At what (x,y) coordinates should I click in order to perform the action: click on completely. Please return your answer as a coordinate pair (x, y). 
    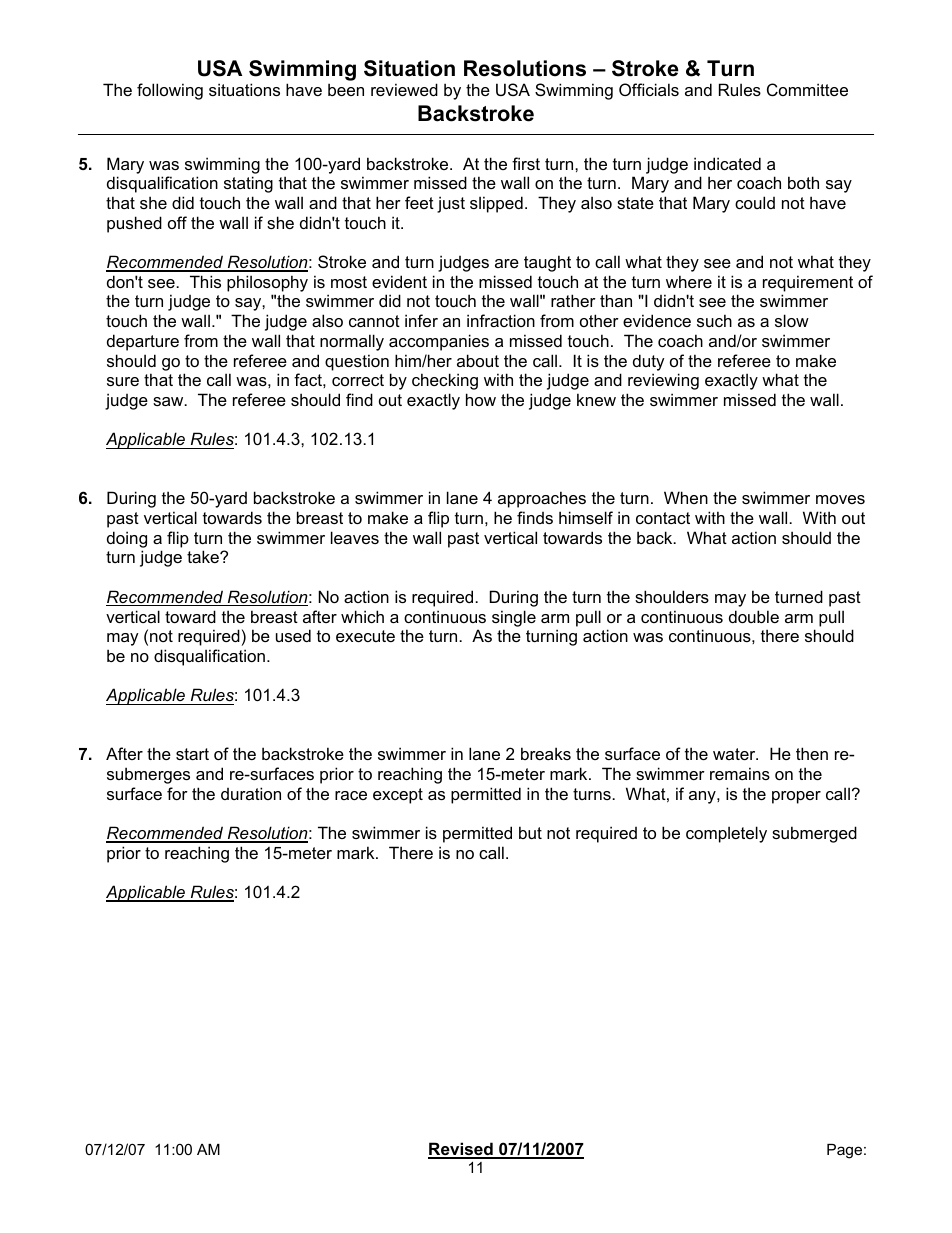
    Looking at the image, I should click on (726, 834).
